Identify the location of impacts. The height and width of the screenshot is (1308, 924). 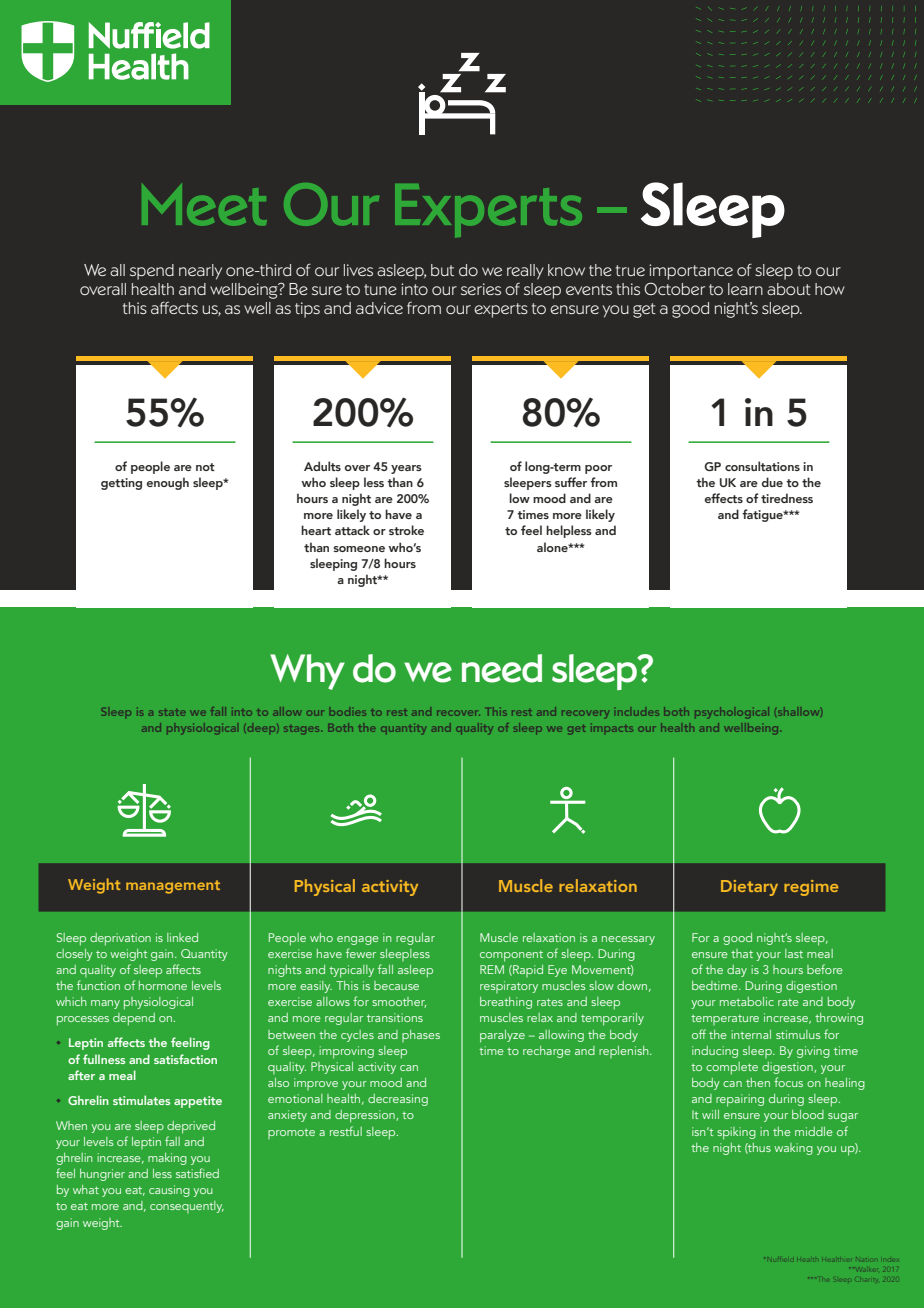
(613, 729).
